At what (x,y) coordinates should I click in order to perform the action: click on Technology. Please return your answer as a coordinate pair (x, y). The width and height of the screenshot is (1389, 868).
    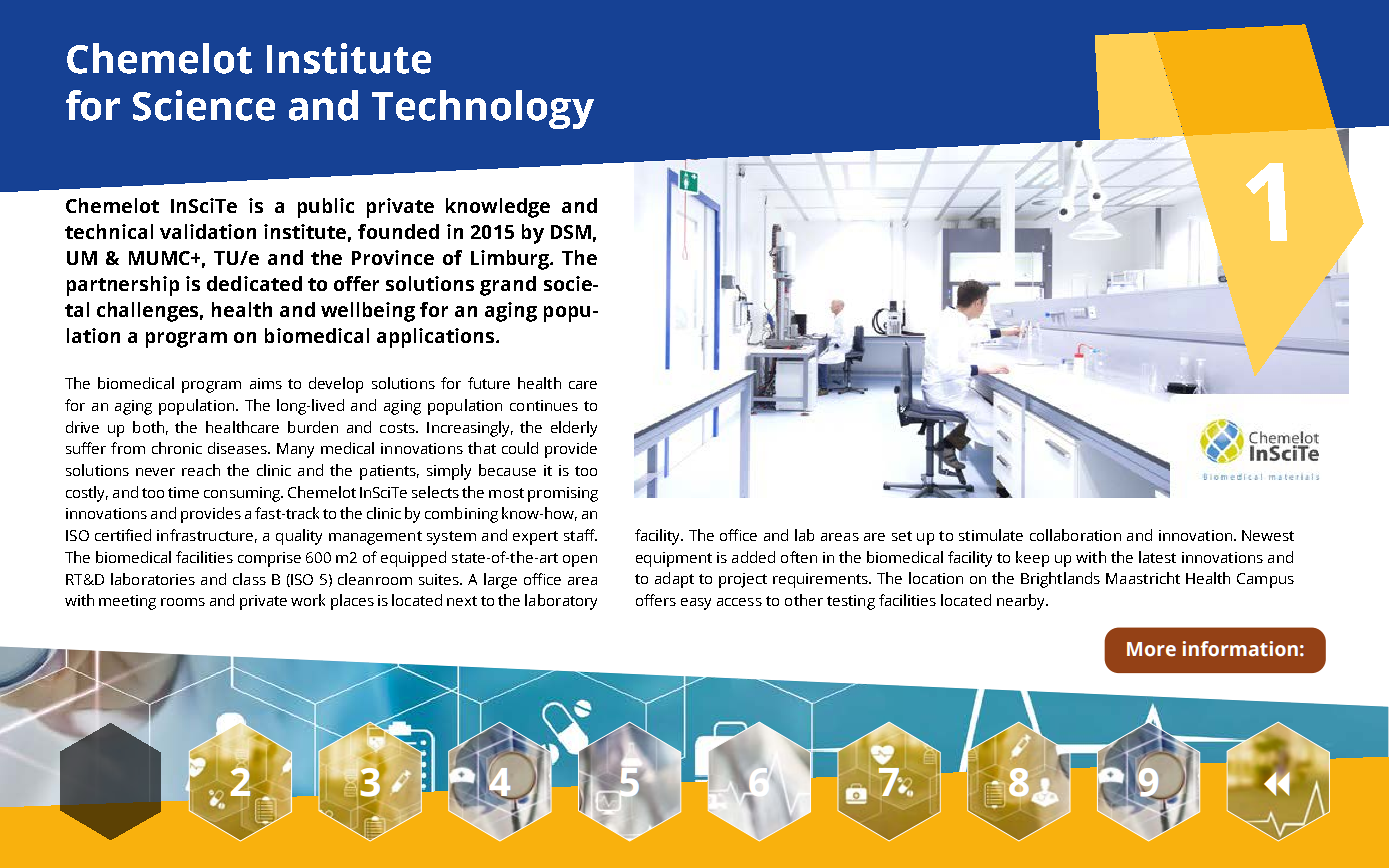
    Looking at the image, I should click on (483, 109).
